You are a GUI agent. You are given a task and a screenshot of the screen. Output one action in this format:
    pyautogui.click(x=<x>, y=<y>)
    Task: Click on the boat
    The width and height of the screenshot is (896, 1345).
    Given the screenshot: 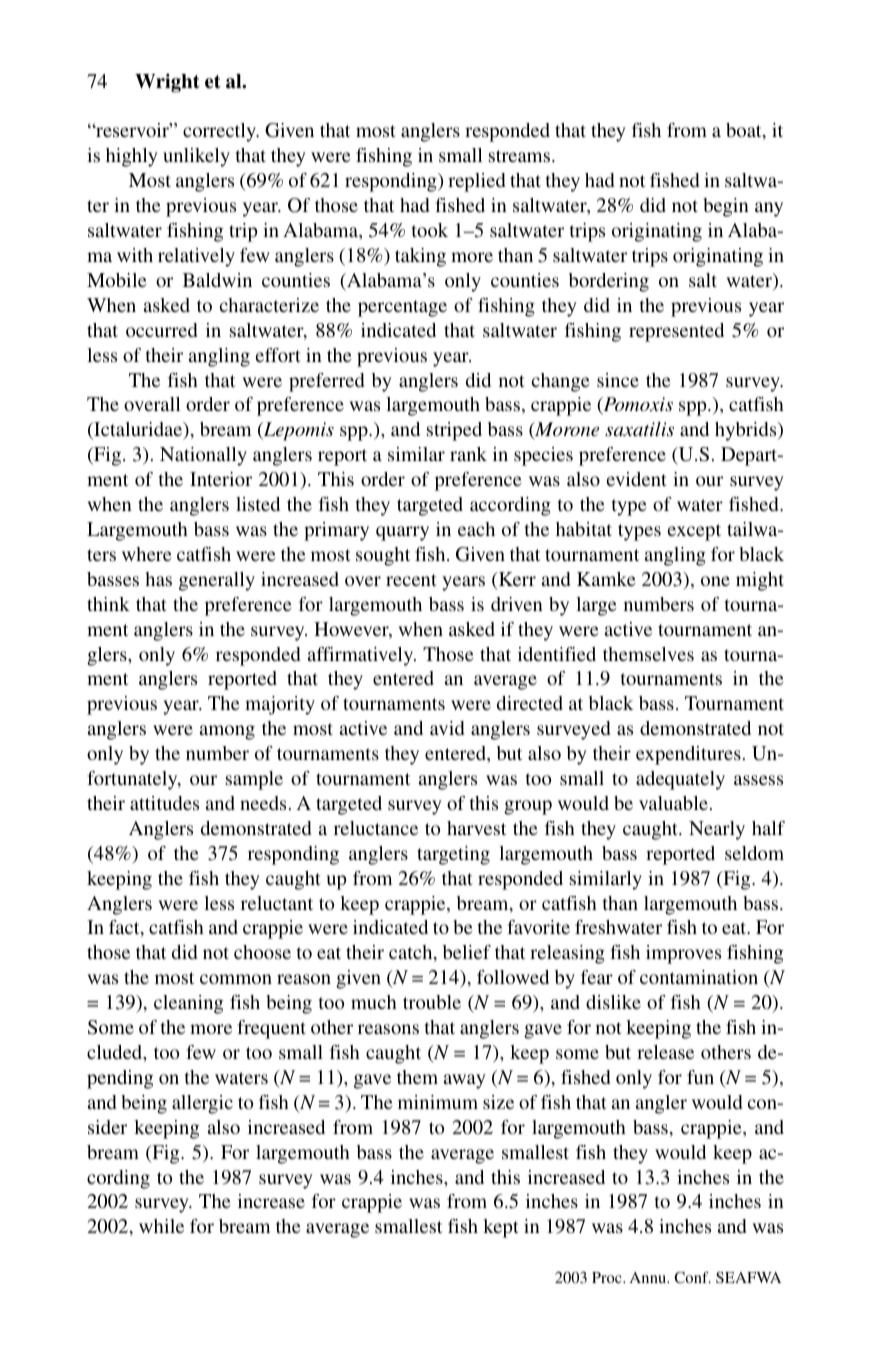 What is the action you would take?
    pyautogui.click(x=745, y=131)
